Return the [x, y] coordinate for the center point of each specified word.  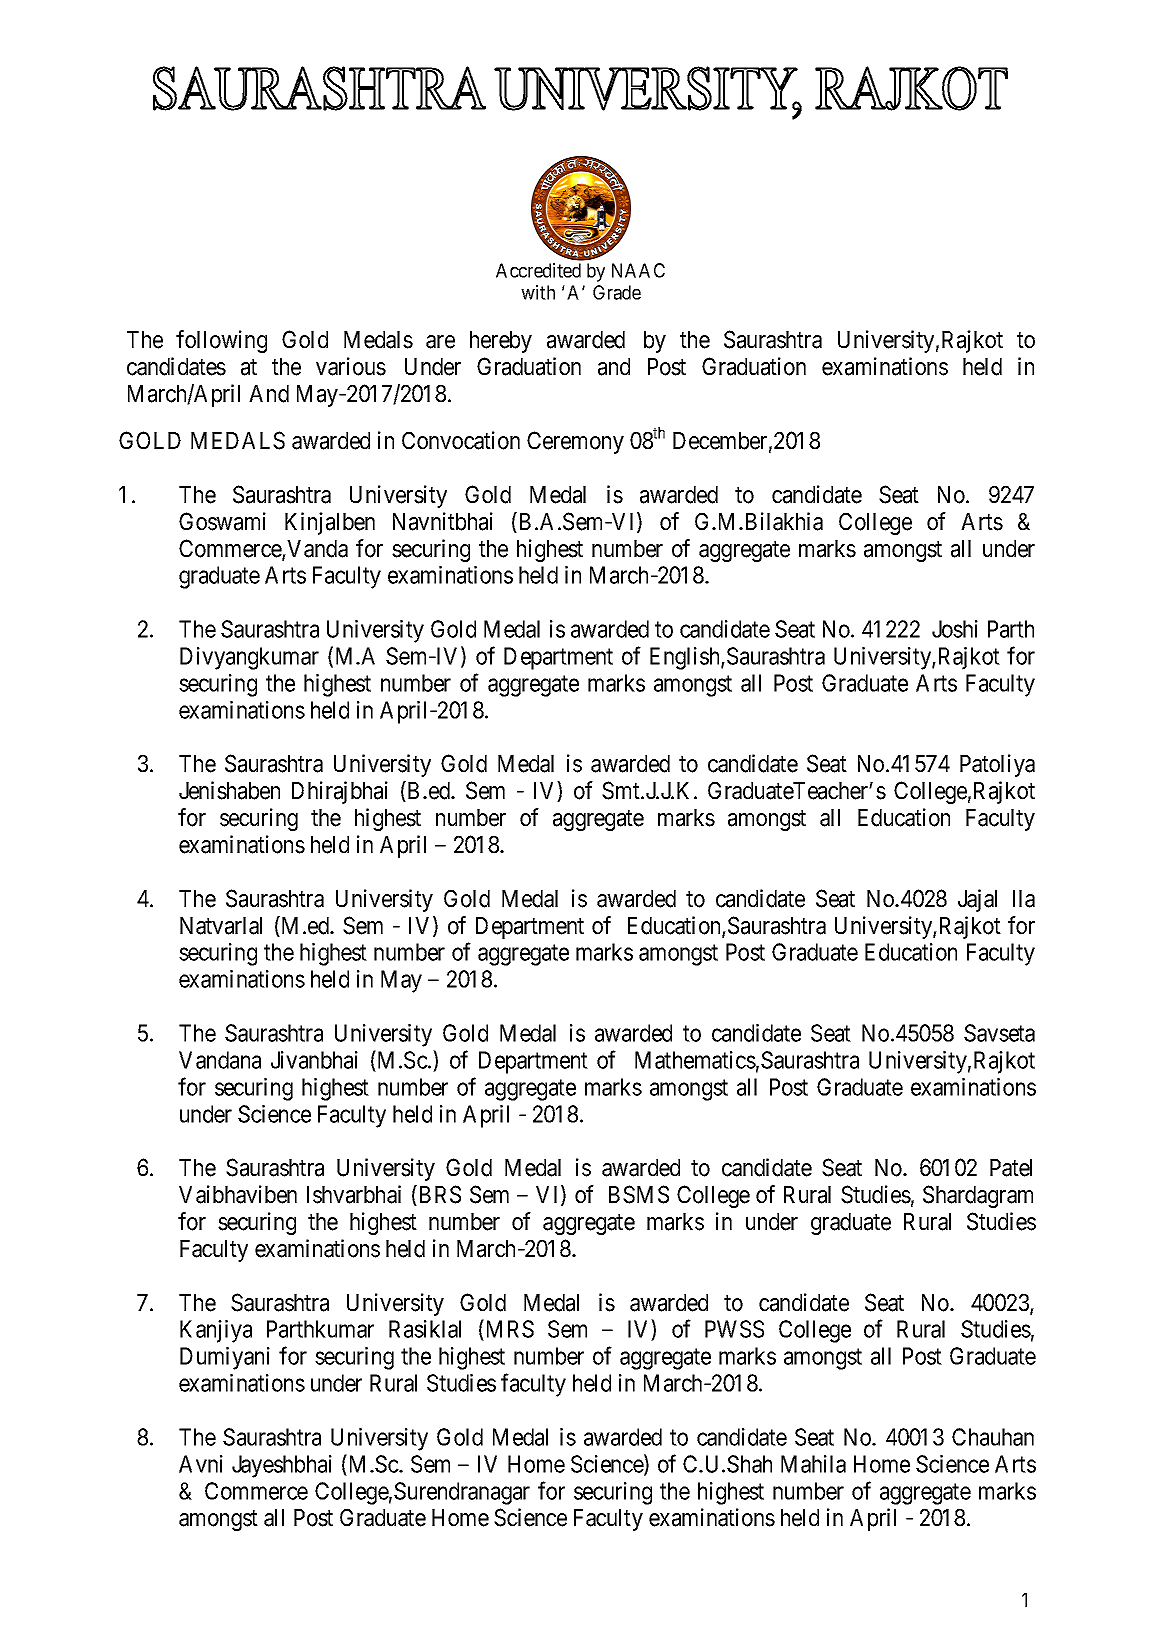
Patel [1011, 1168]
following [221, 341]
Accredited [538, 270]
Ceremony [575, 442]
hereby [501, 342]
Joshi [955, 629]
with [538, 292]
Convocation [461, 440]
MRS [508, 1330]
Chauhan [993, 1437]
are [440, 342]
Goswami [222, 521]
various [351, 366]
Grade [617, 292]
